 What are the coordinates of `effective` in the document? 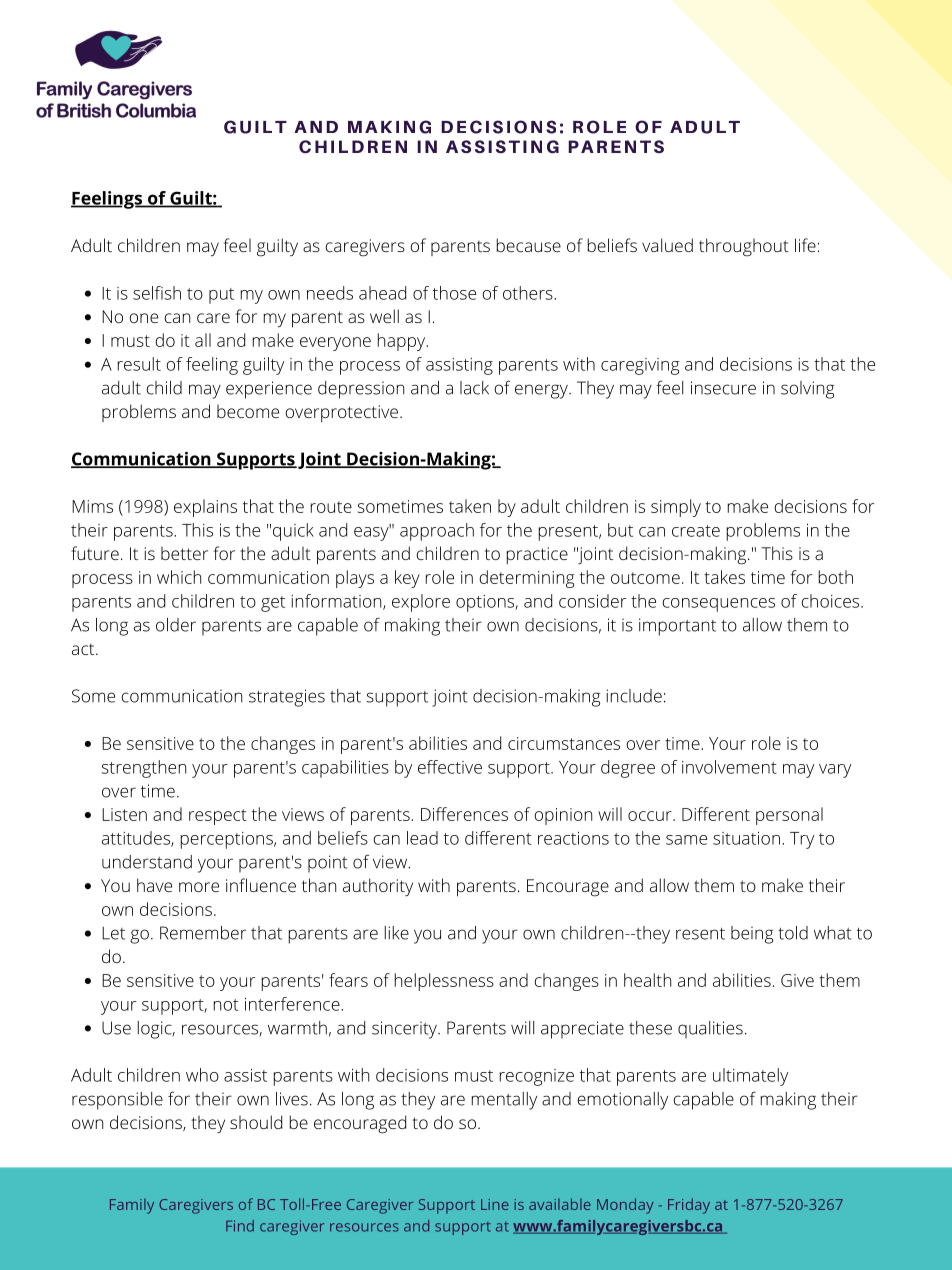 It's located at (450, 767).
